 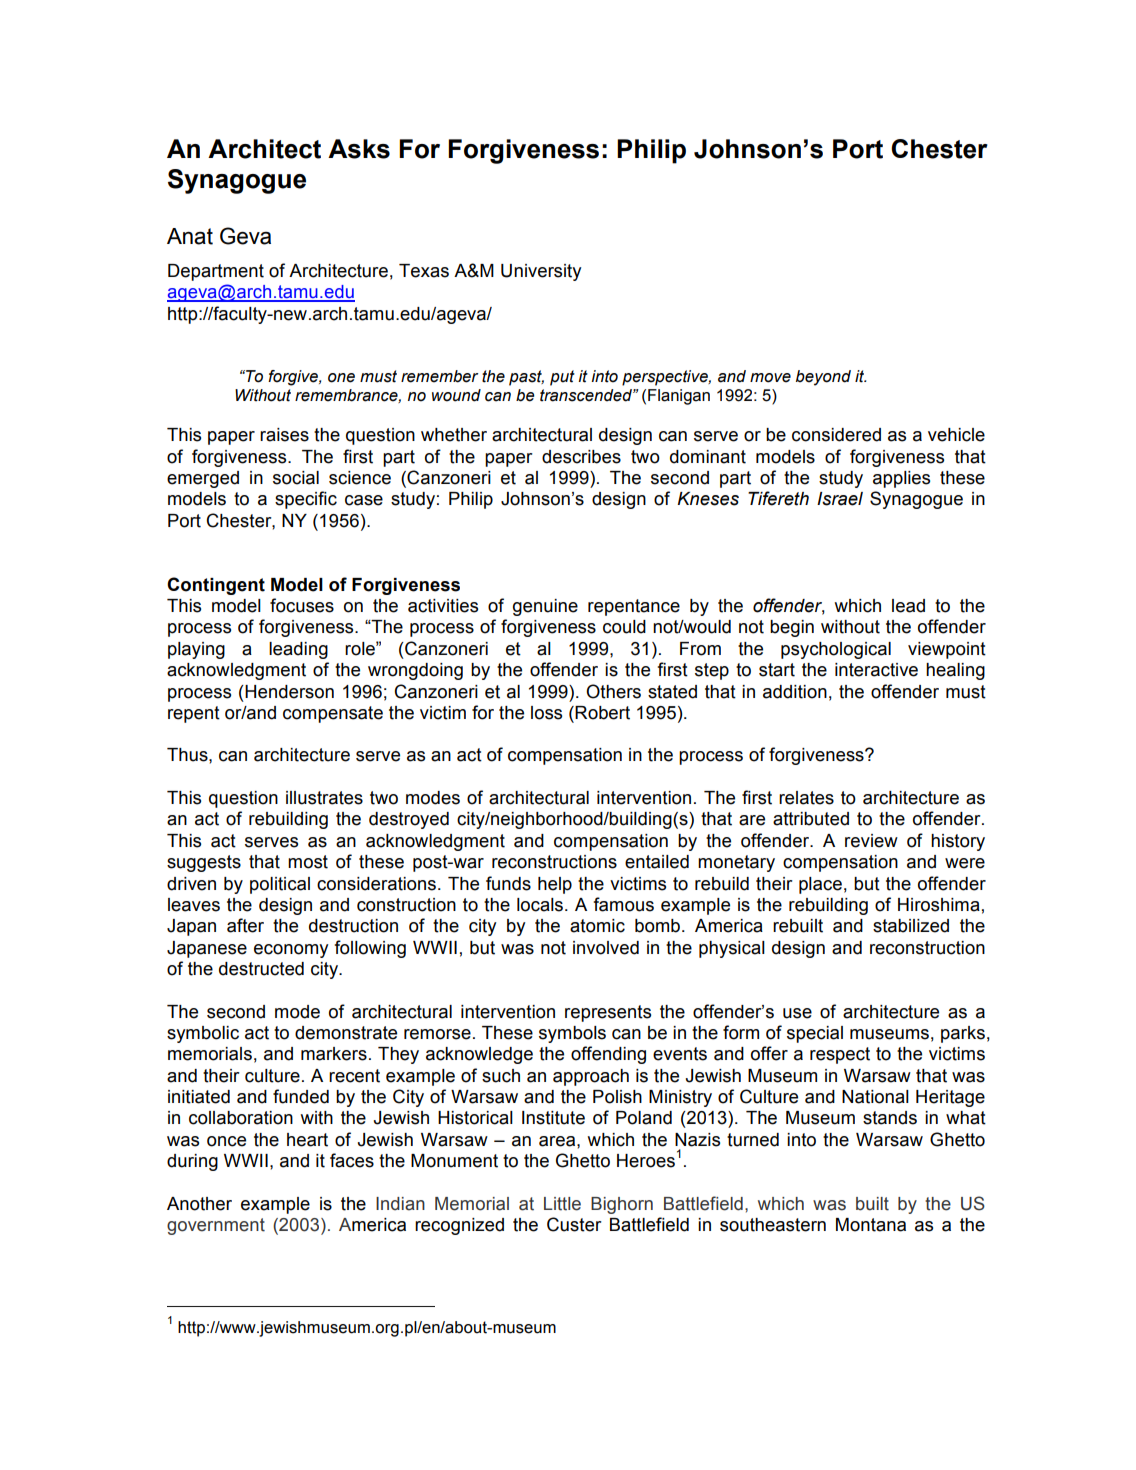 I want to click on raises, so click(x=284, y=435).
